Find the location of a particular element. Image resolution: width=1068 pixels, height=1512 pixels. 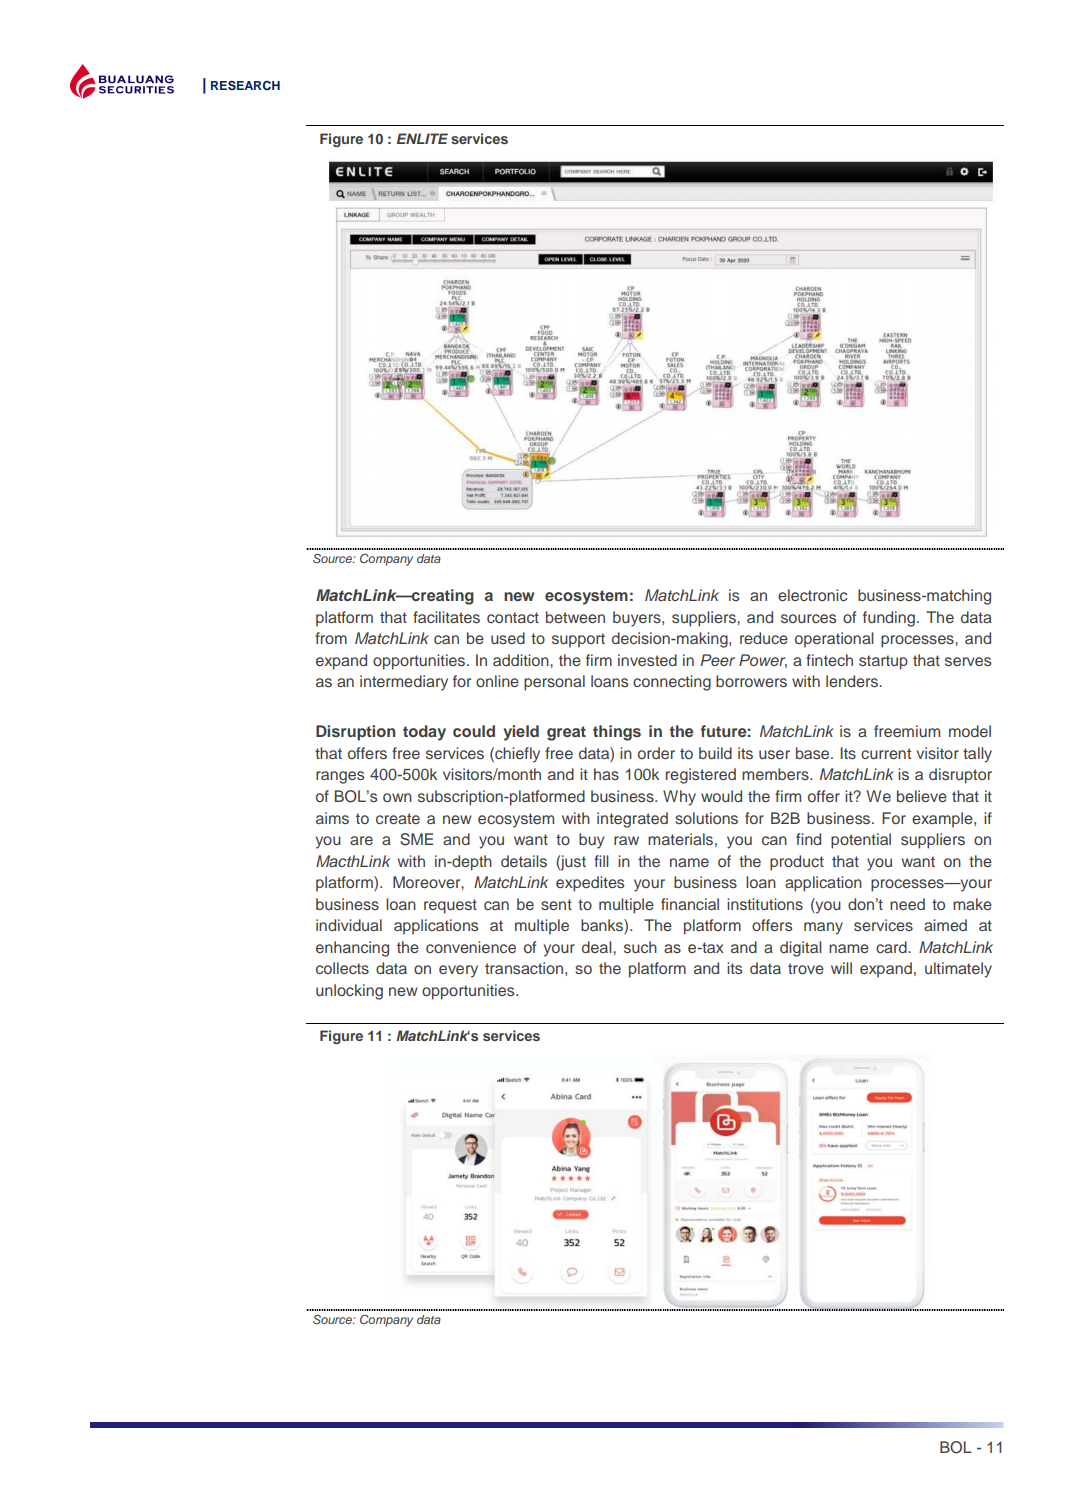

funding is located at coordinates (889, 619).
